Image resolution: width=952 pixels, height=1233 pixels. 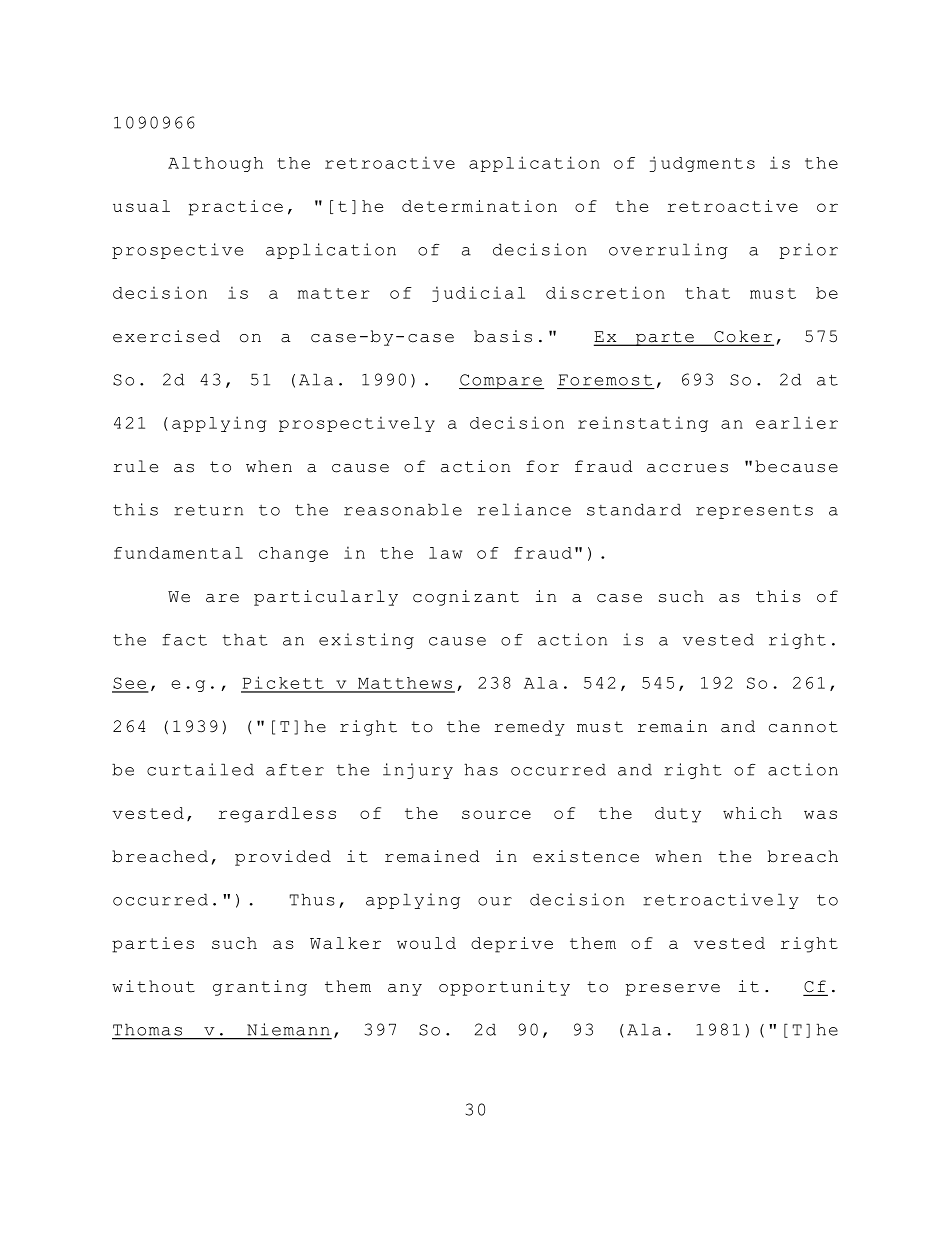 What do you see at coordinates (178, 553) in the image?
I see `fundamental` at bounding box center [178, 553].
